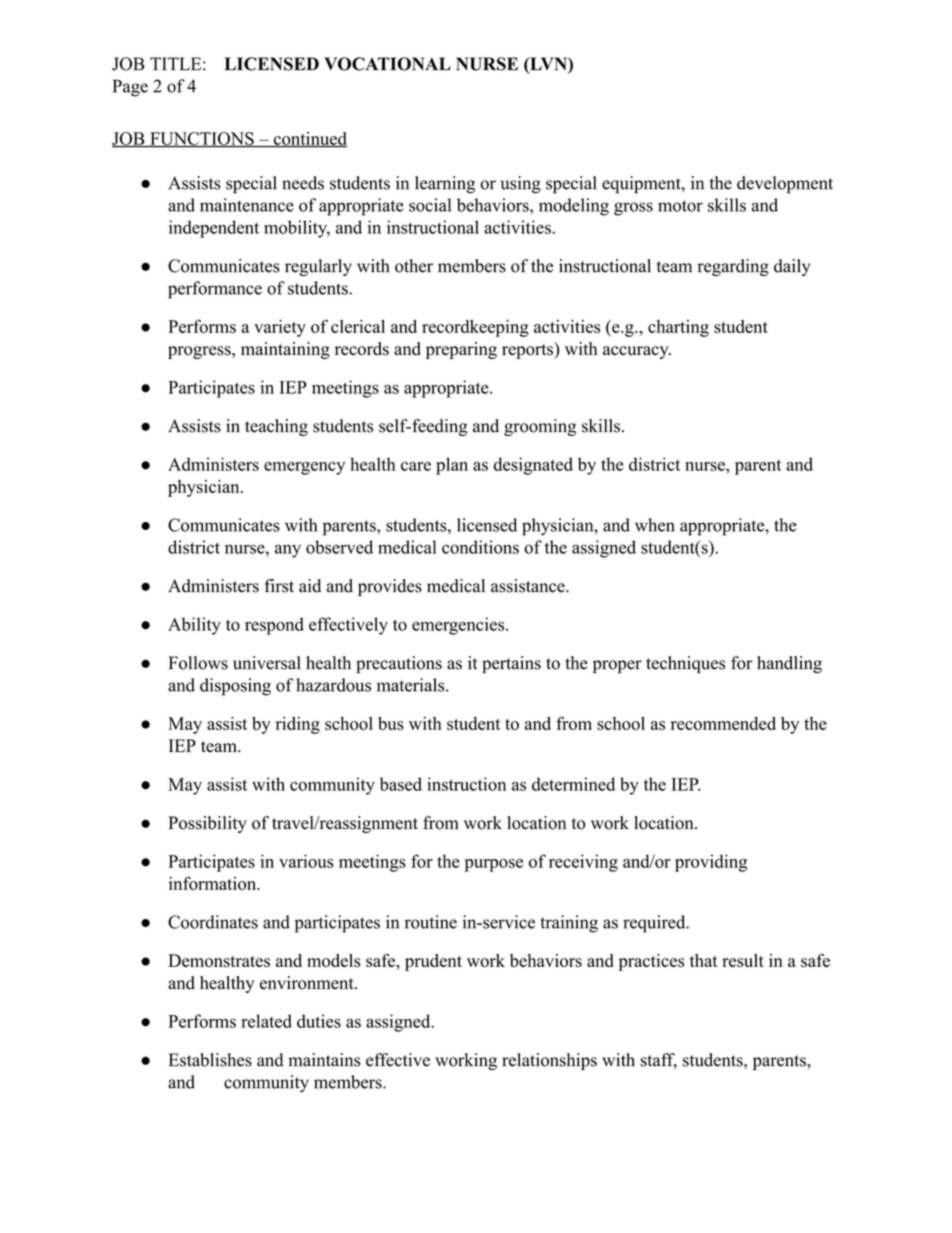 The height and width of the image is (1233, 952). I want to click on prudent, so click(433, 962).
